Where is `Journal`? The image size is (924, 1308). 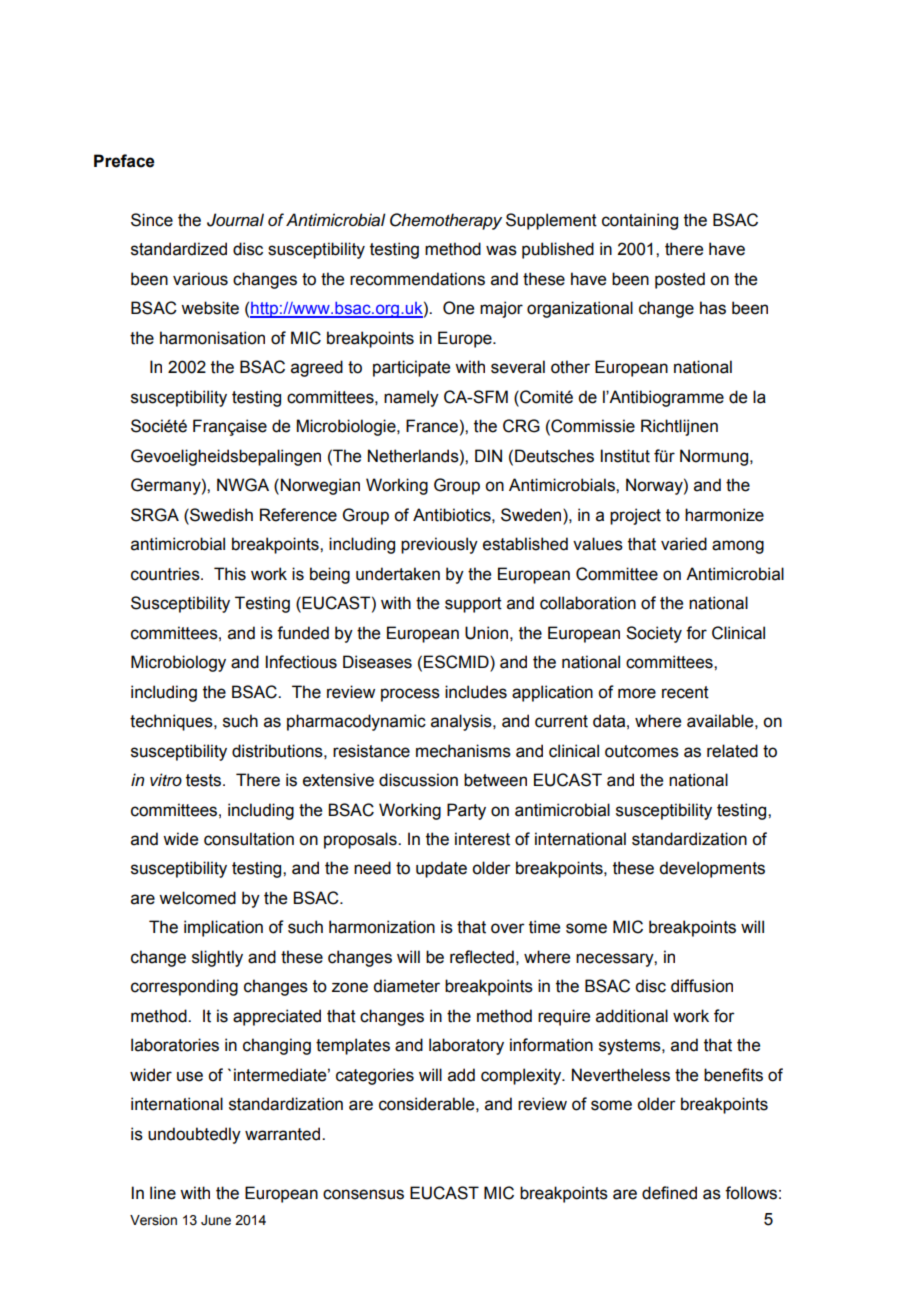
Journal is located at coordinates (235, 220).
